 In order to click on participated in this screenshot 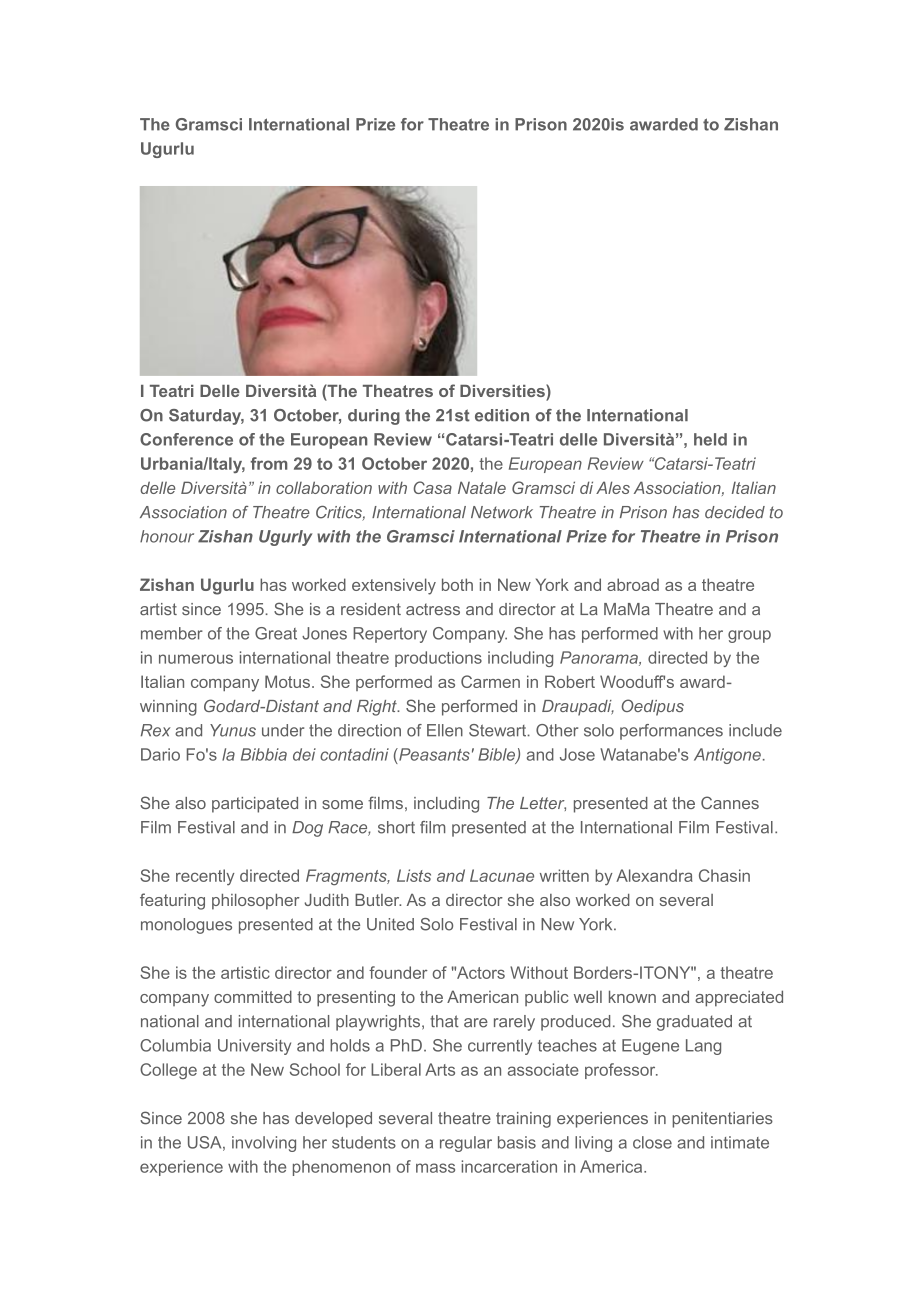, I will do `click(255, 805)`.
